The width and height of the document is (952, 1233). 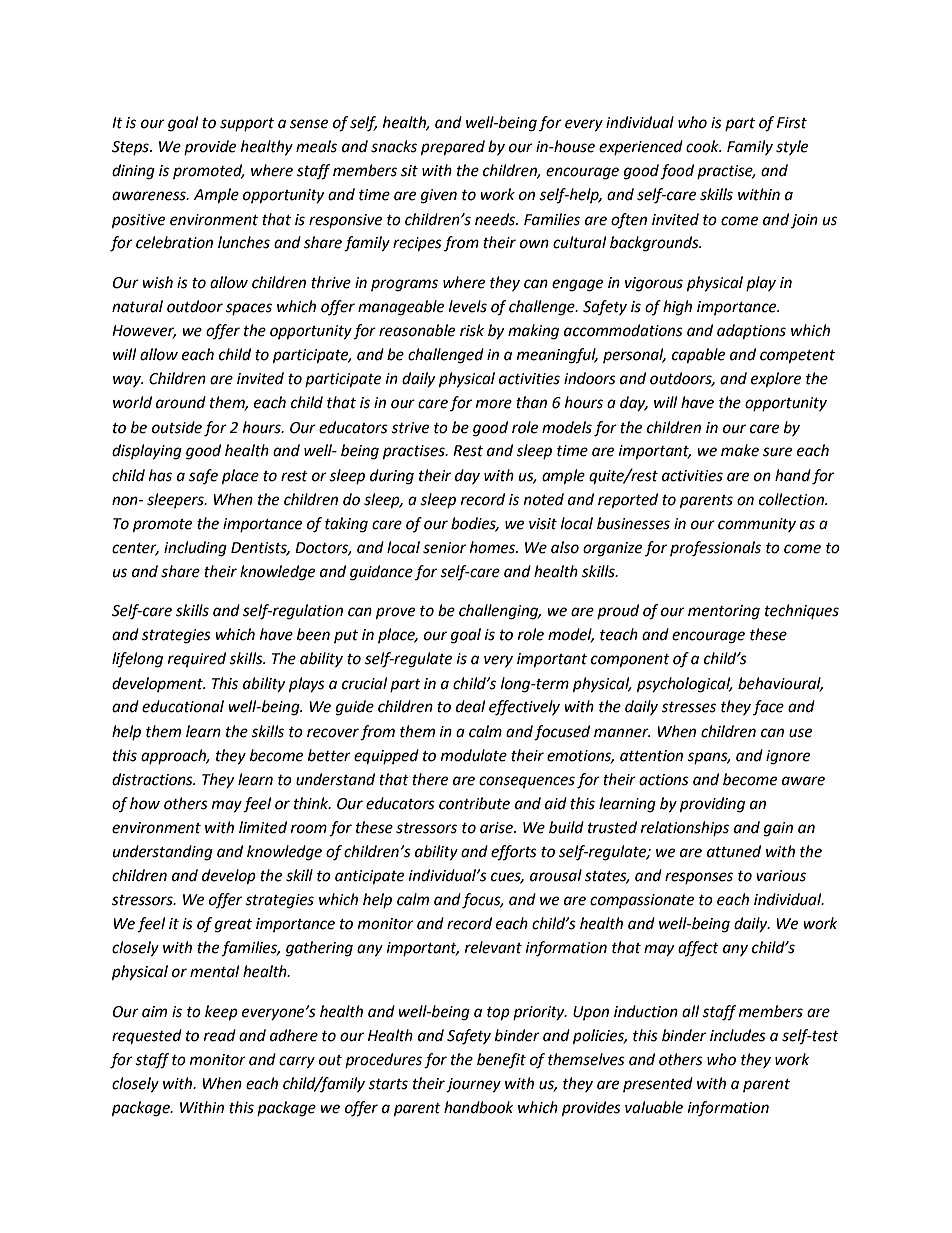 What do you see at coordinates (703, 146) in the document?
I see `cook` at bounding box center [703, 146].
